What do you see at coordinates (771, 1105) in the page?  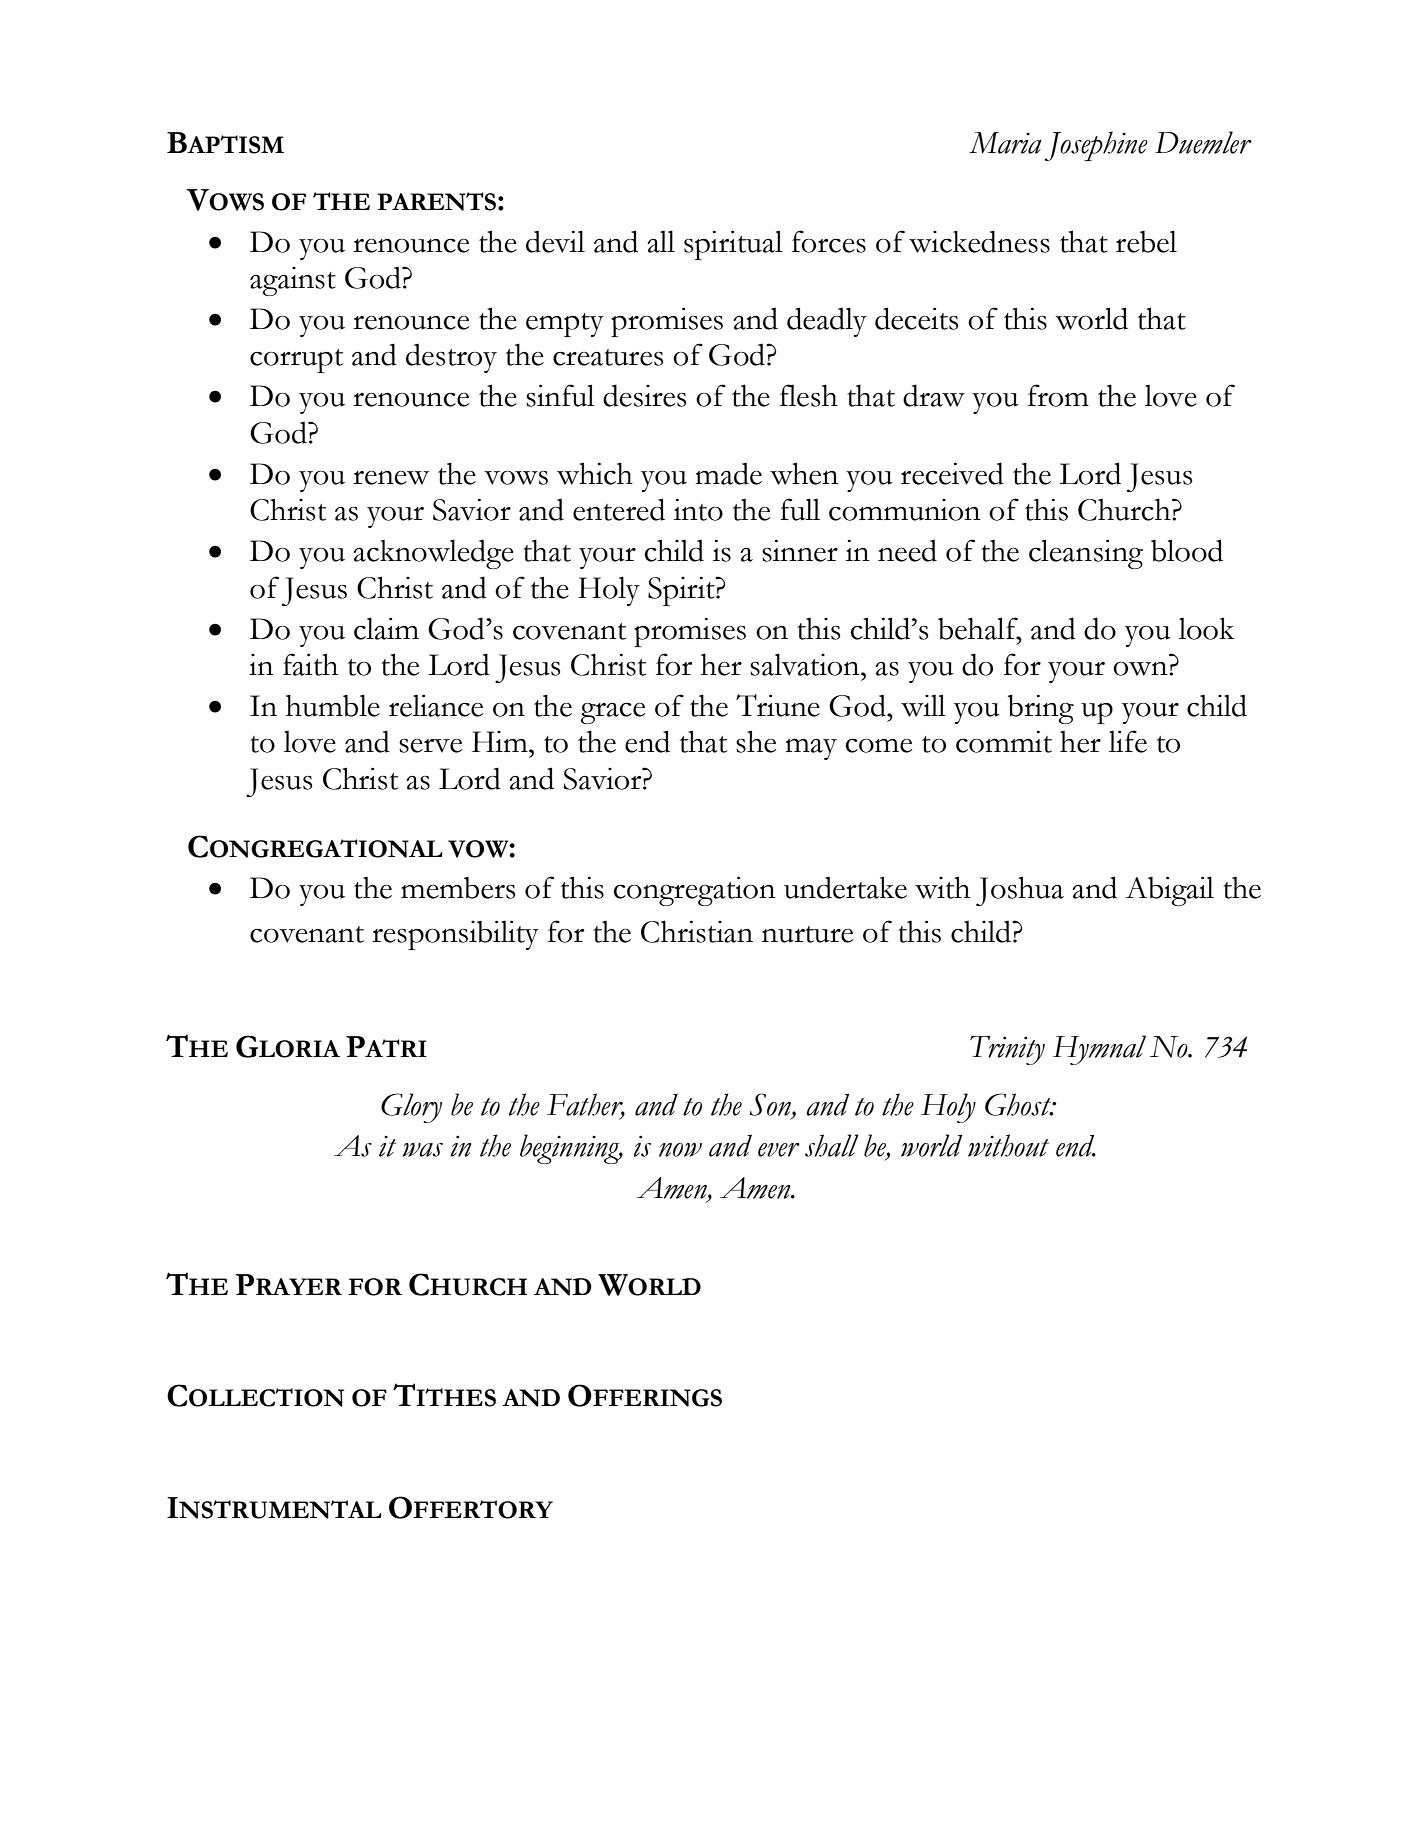 I see `Son` at bounding box center [771, 1105].
